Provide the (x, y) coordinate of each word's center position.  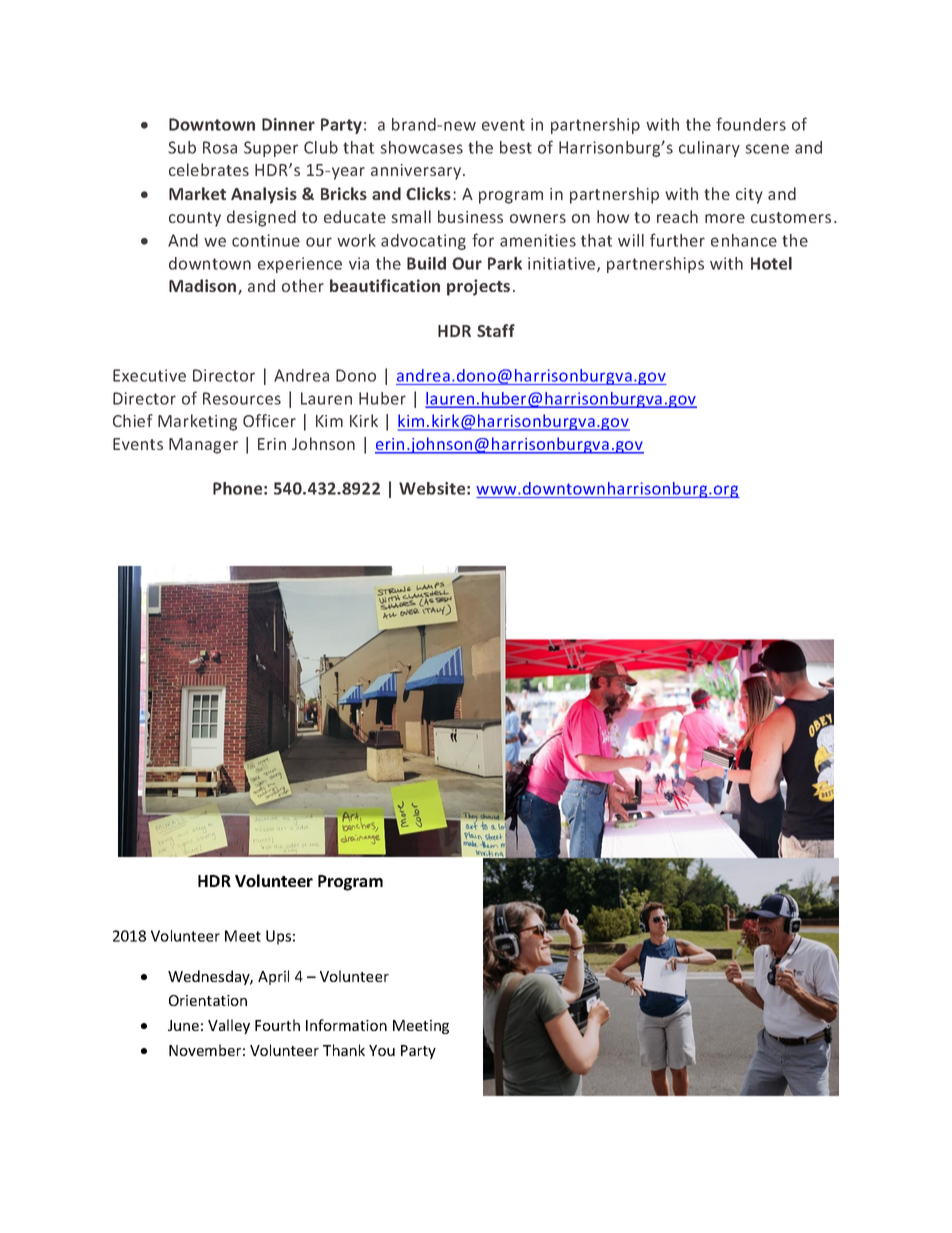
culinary (709, 149)
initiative (563, 264)
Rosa (220, 147)
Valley (229, 1026)
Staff (496, 330)
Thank (344, 1050)
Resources (242, 398)
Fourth (277, 1025)
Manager (203, 446)
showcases (421, 147)
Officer (269, 420)
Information (346, 1025)
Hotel (771, 263)
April (273, 977)
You (382, 1050)
